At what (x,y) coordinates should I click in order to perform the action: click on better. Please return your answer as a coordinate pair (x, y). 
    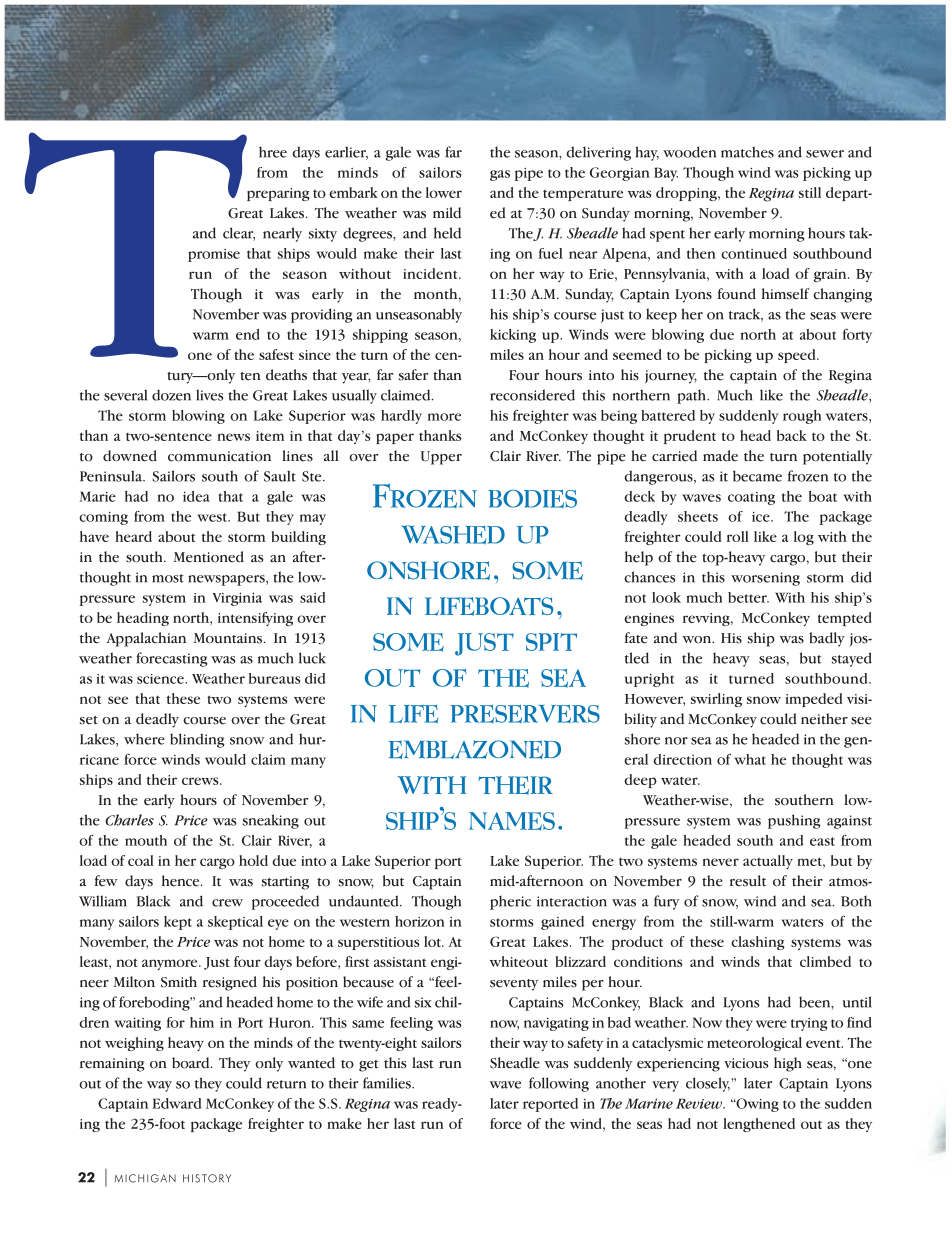
    Looking at the image, I should click on (748, 597).
